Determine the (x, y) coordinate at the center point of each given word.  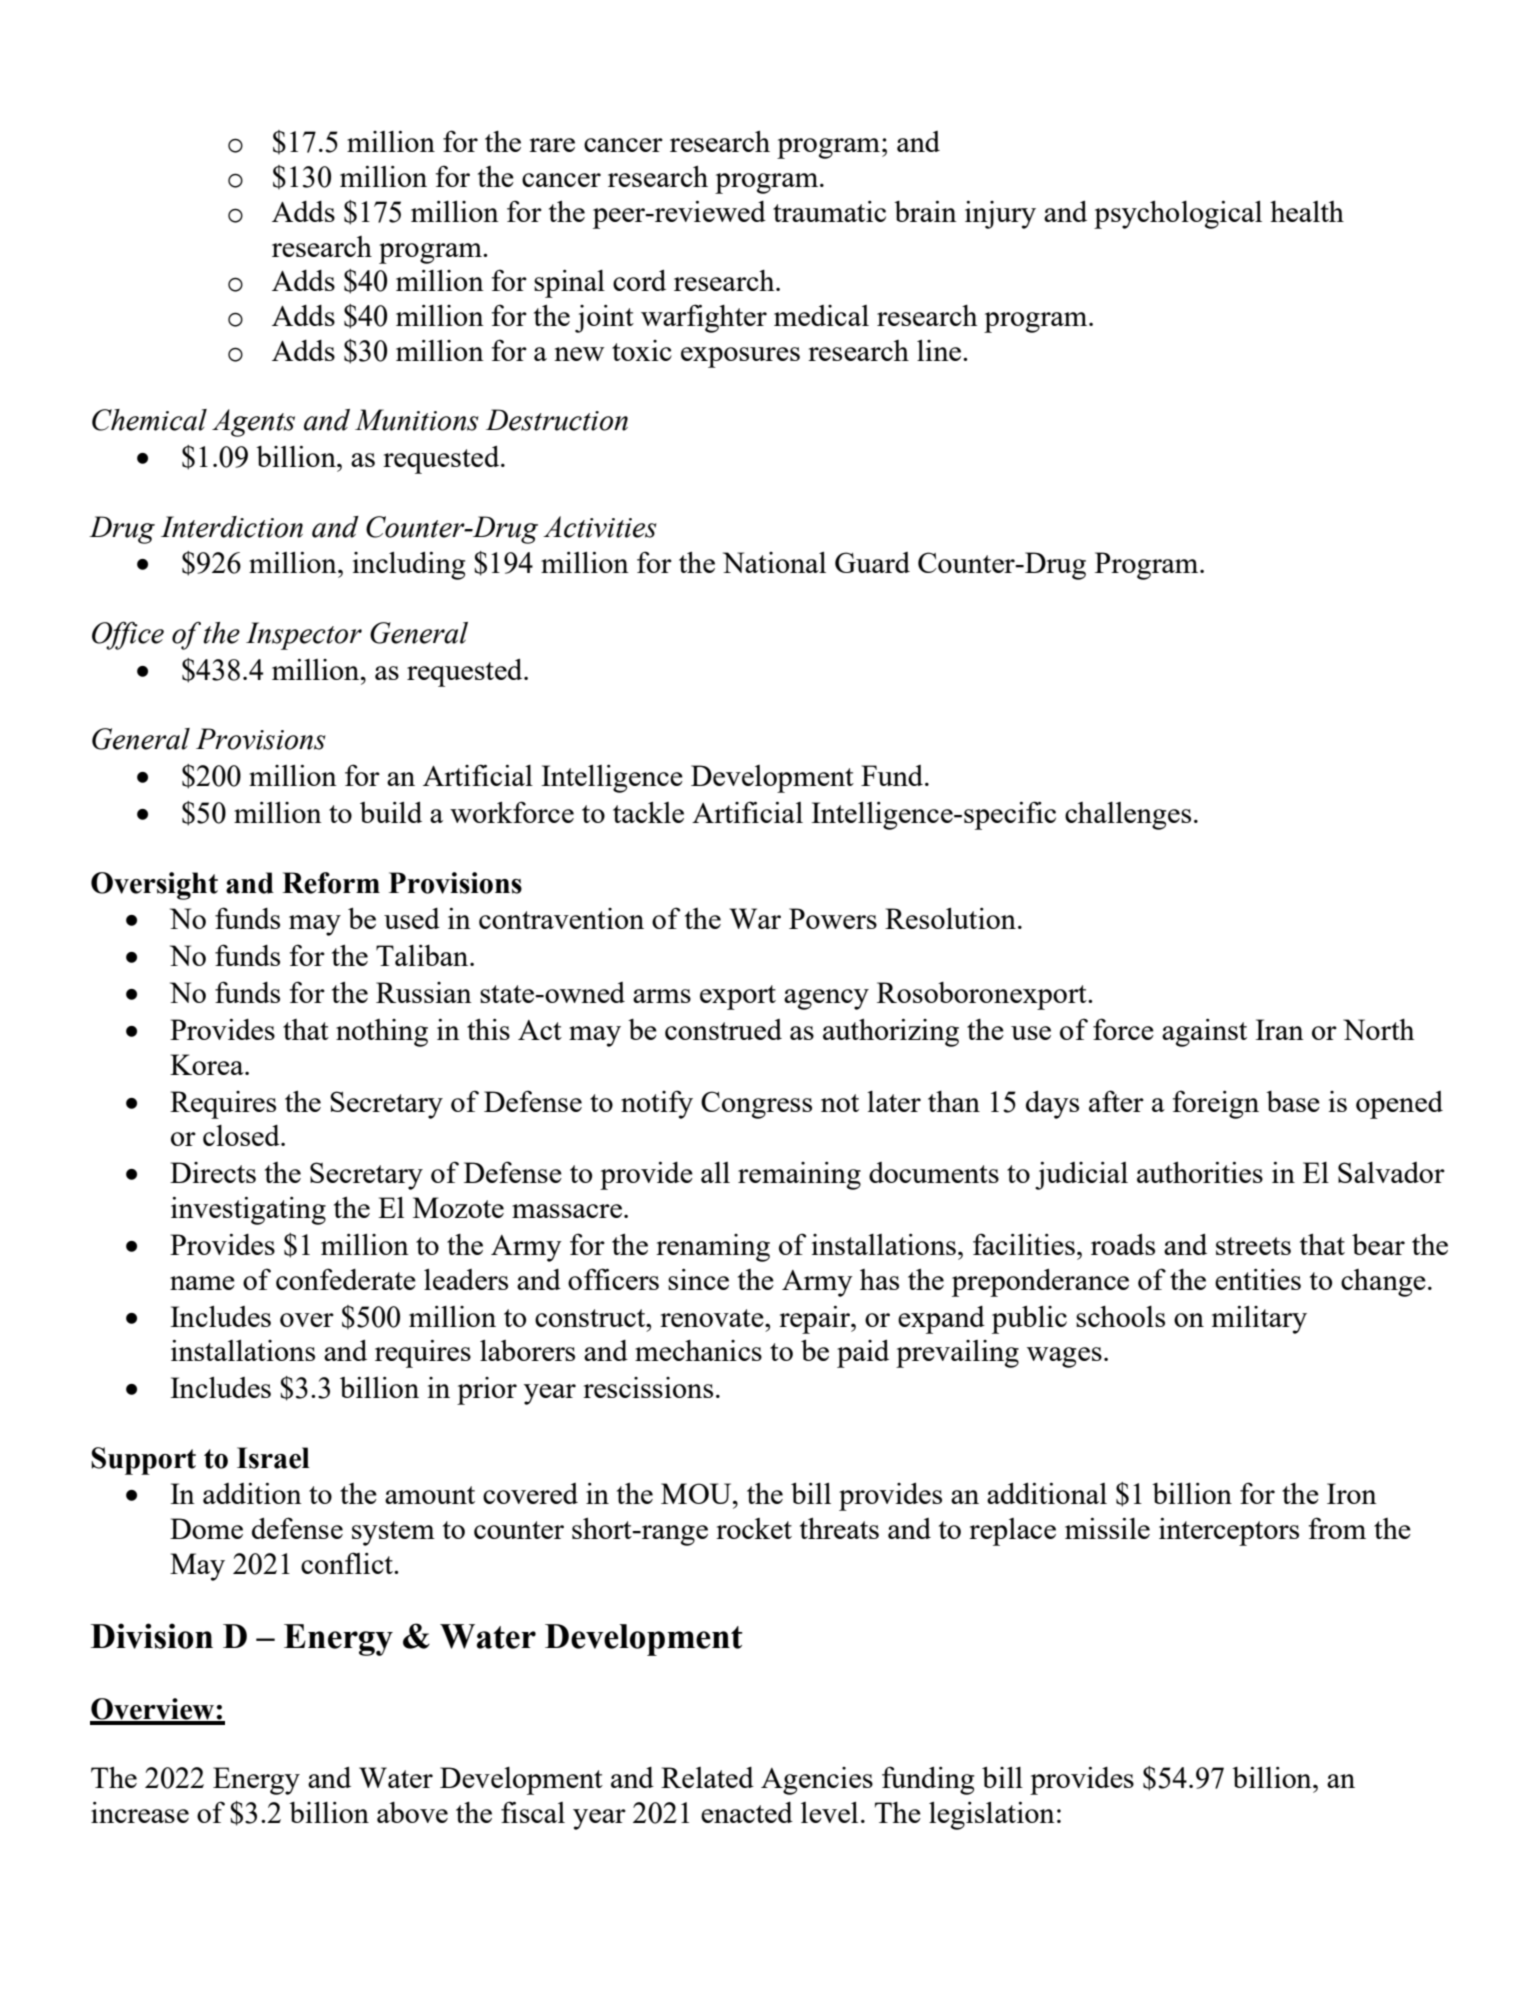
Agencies (817, 1781)
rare (552, 145)
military (1259, 1320)
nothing (382, 1033)
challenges (1128, 816)
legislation (992, 1816)
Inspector (304, 636)
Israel (273, 1458)
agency (826, 999)
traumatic (829, 211)
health (1307, 211)
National (774, 562)
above (412, 1812)
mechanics (698, 1350)
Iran (1279, 1029)
